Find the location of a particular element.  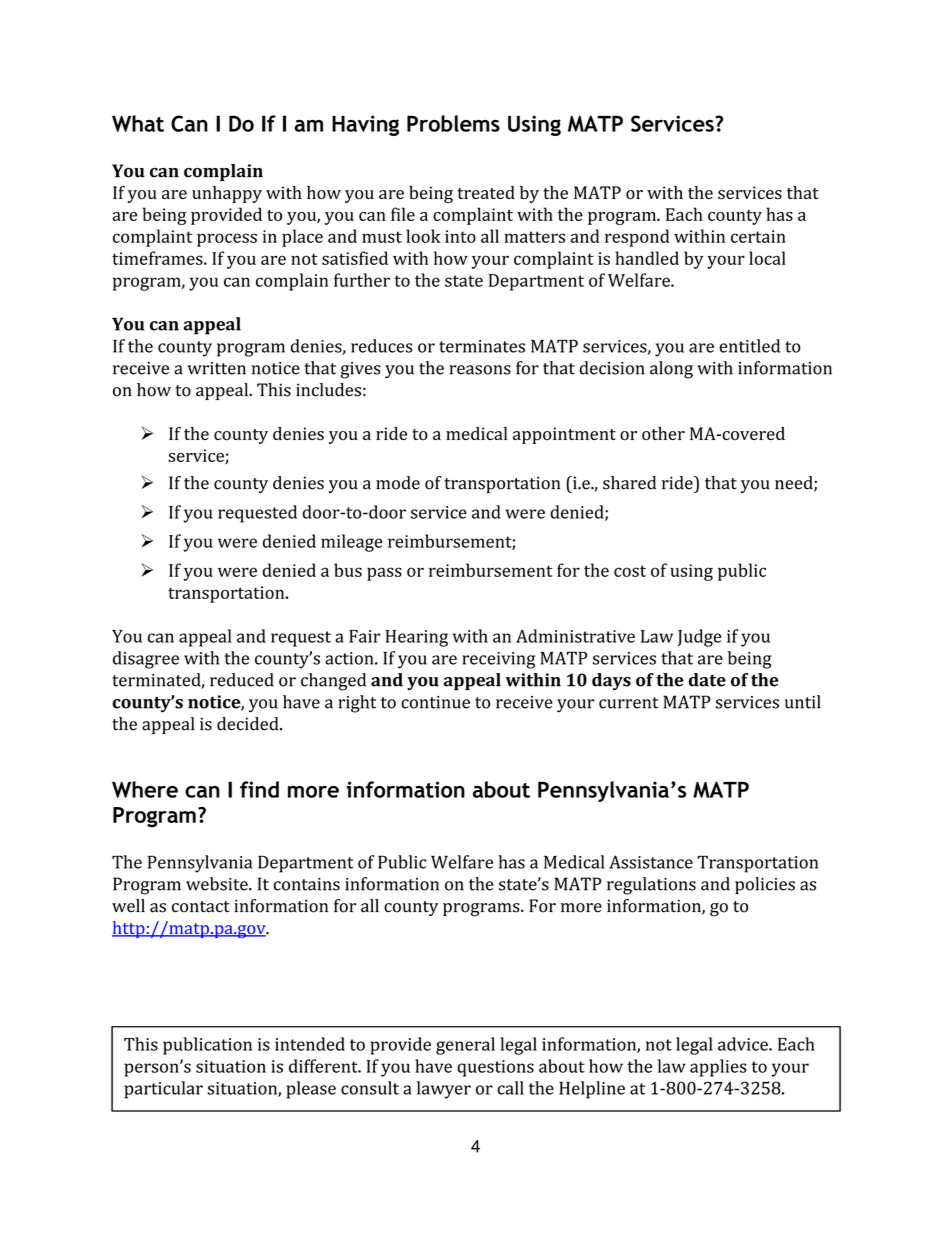

particular is located at coordinates (163, 1090).
